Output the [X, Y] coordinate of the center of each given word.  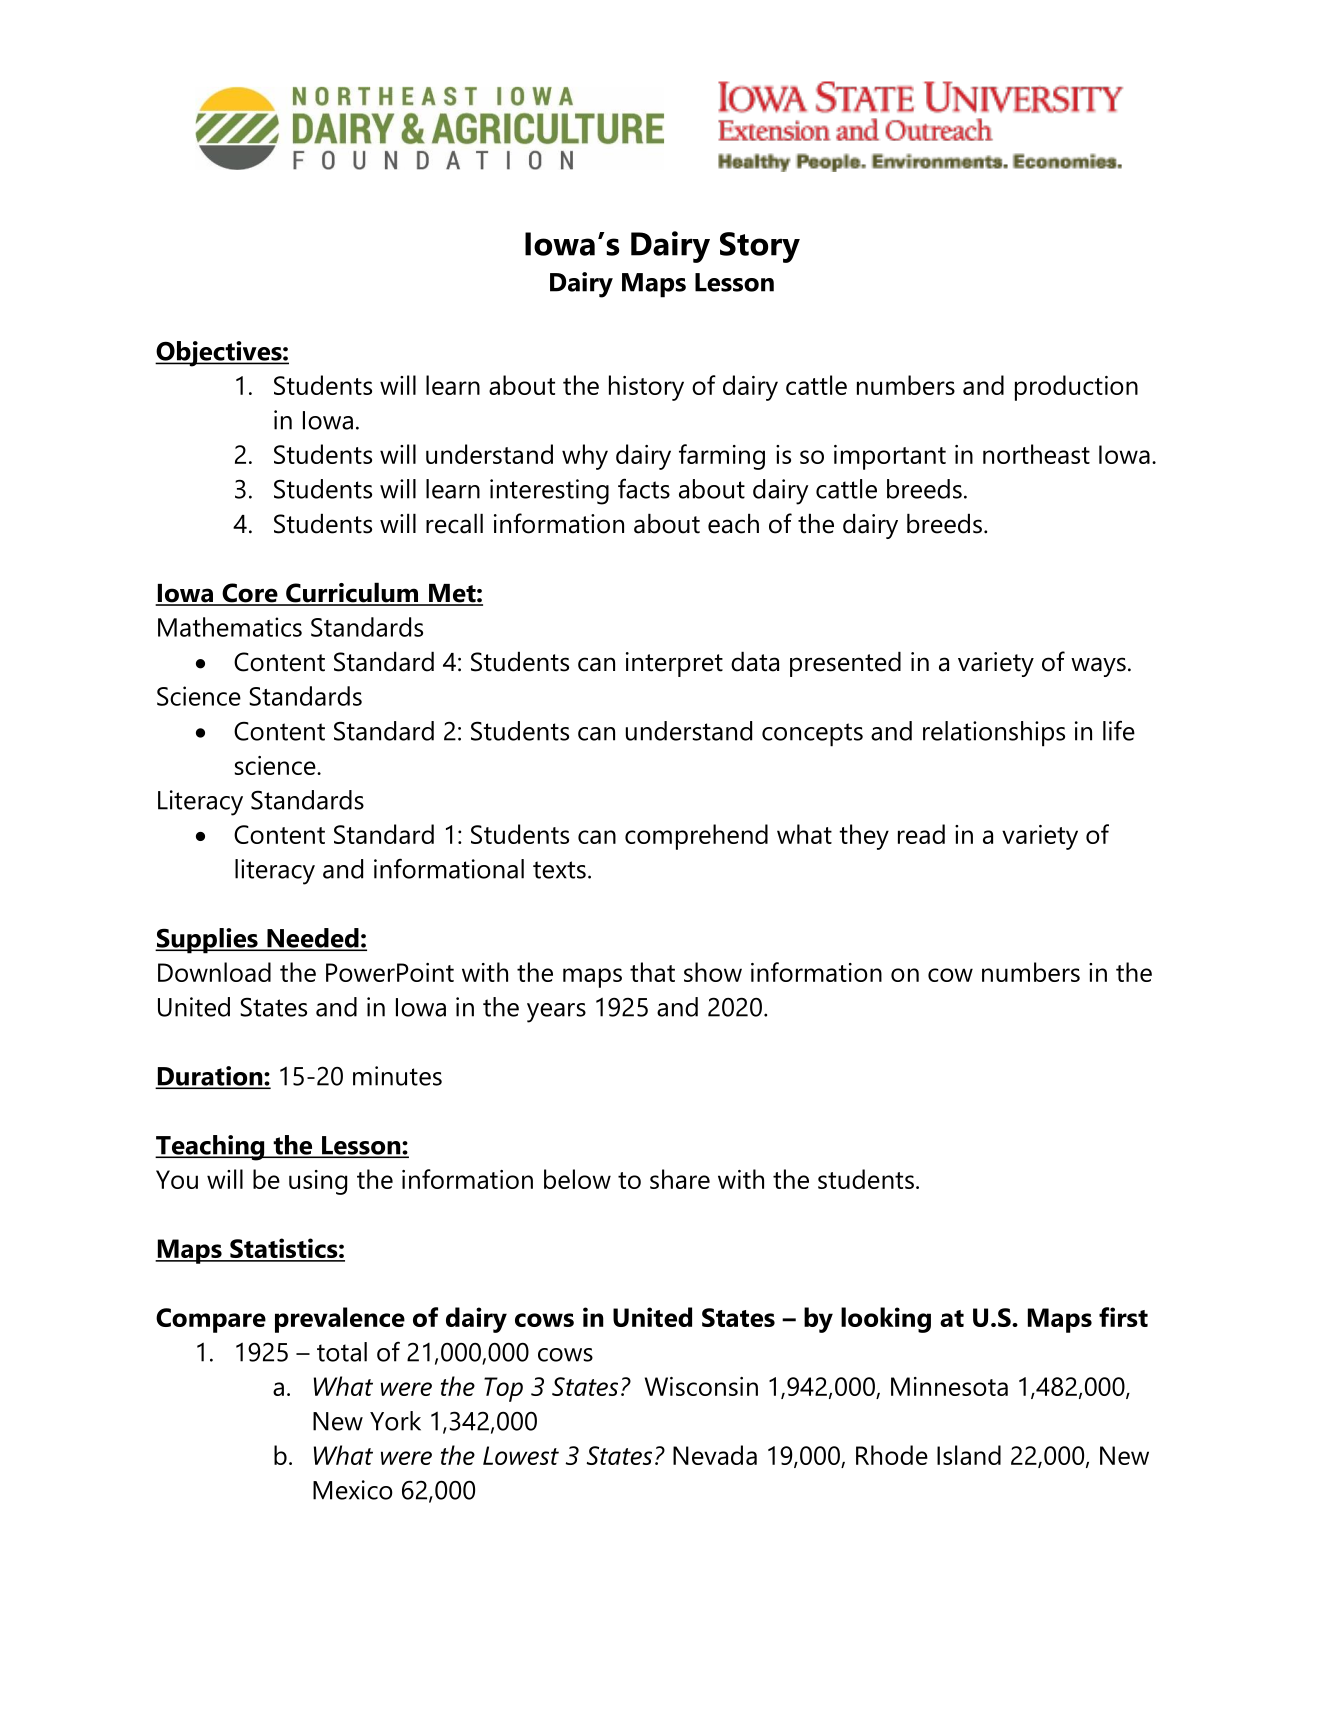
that [652, 972]
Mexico [353, 1490]
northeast [1036, 454]
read [921, 834]
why [585, 457]
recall [454, 523]
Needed [313, 939]
